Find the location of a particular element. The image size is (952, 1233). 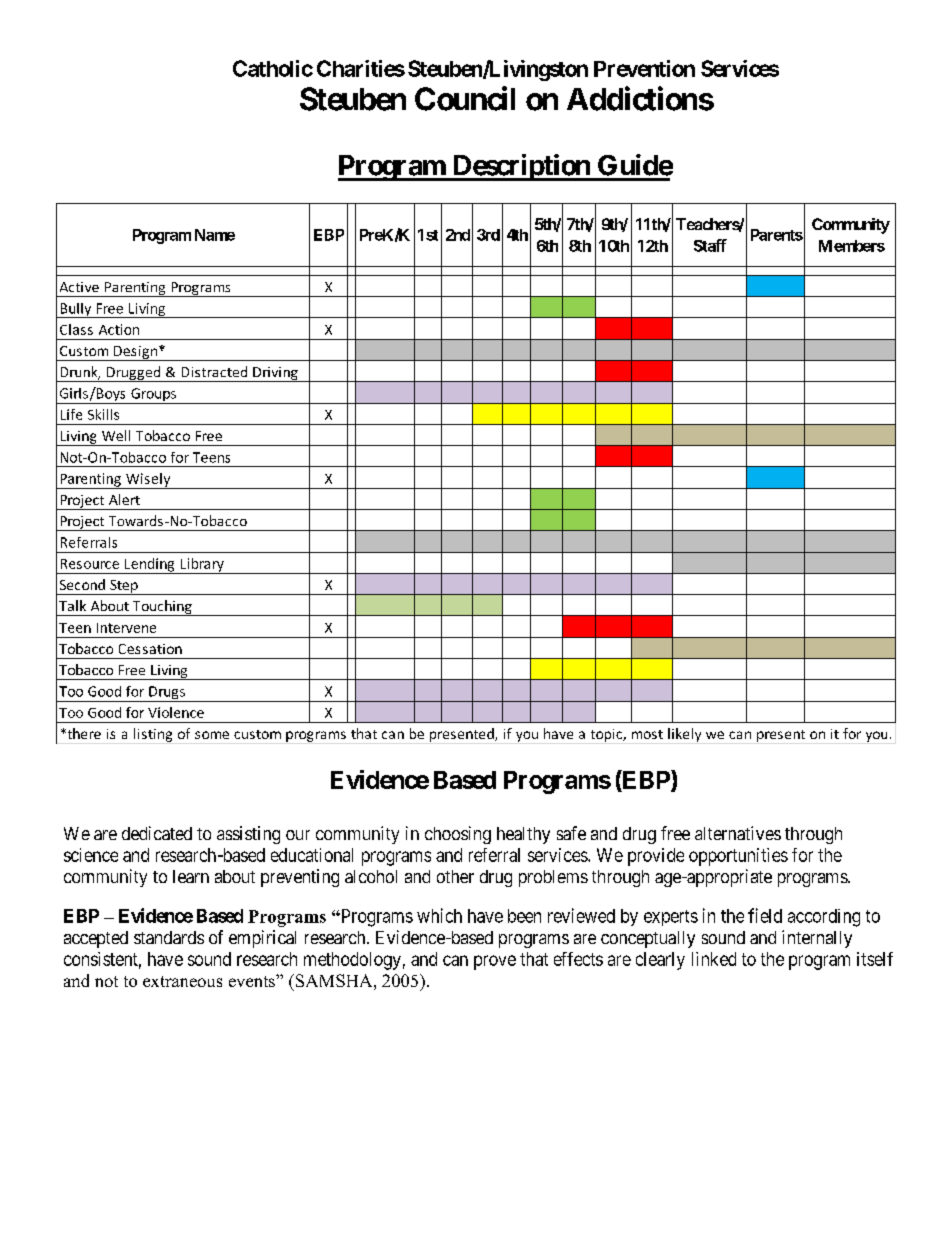

internally is located at coordinates (817, 939).
